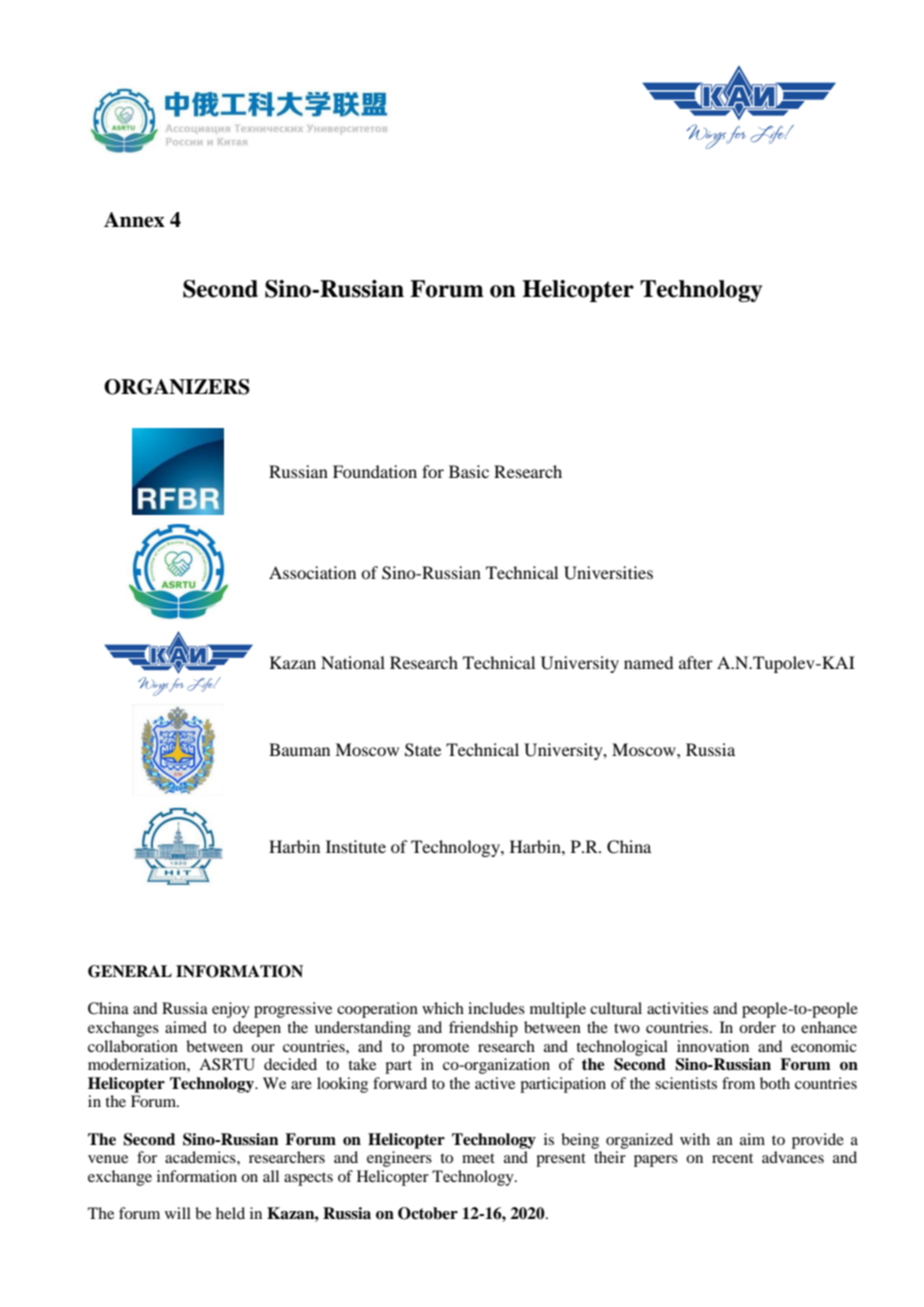 This screenshot has width=924, height=1307. What do you see at coordinates (201, 1157) in the screenshot?
I see `academics` at bounding box center [201, 1157].
